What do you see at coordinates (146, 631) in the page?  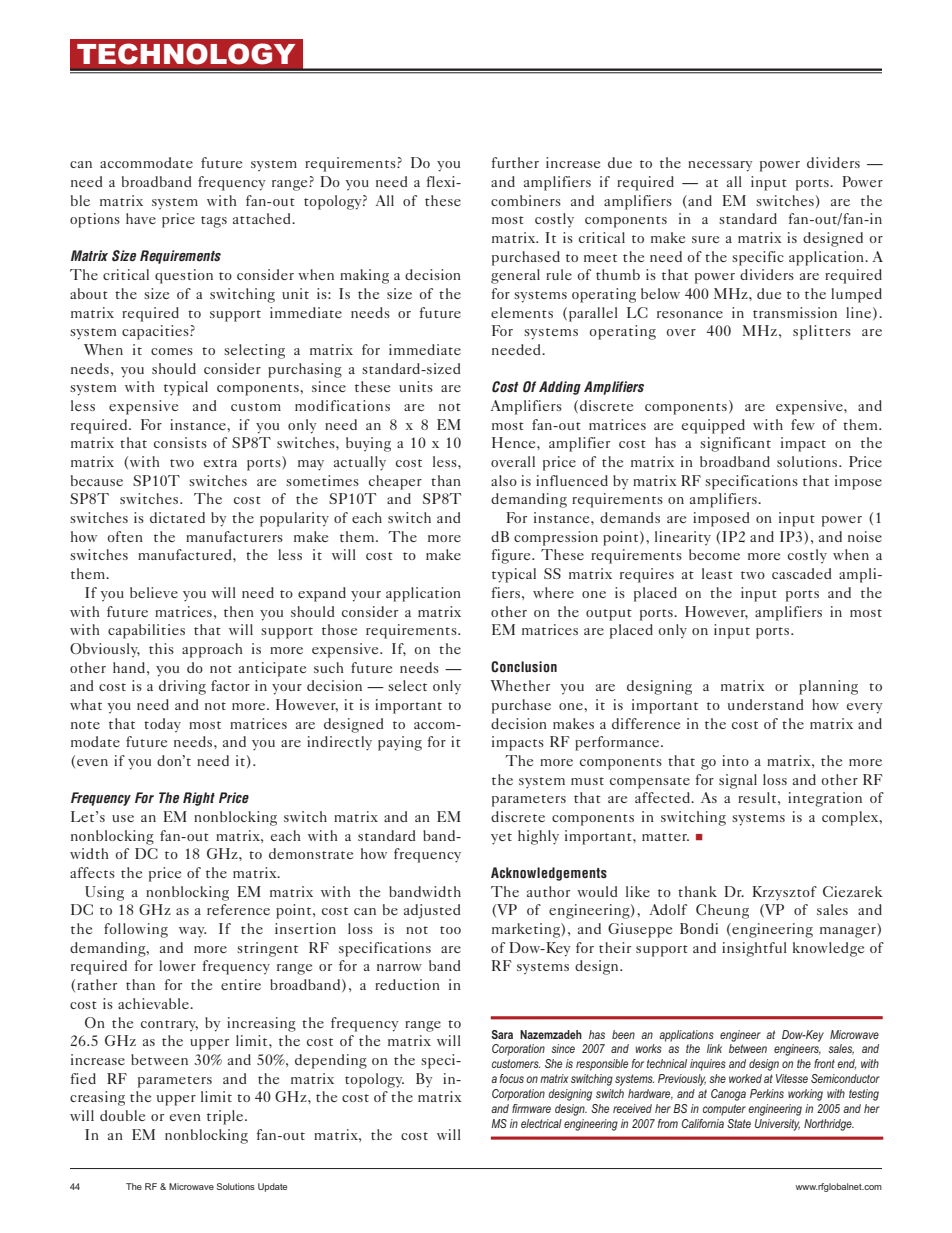 I see `capabilities` at bounding box center [146, 631].
